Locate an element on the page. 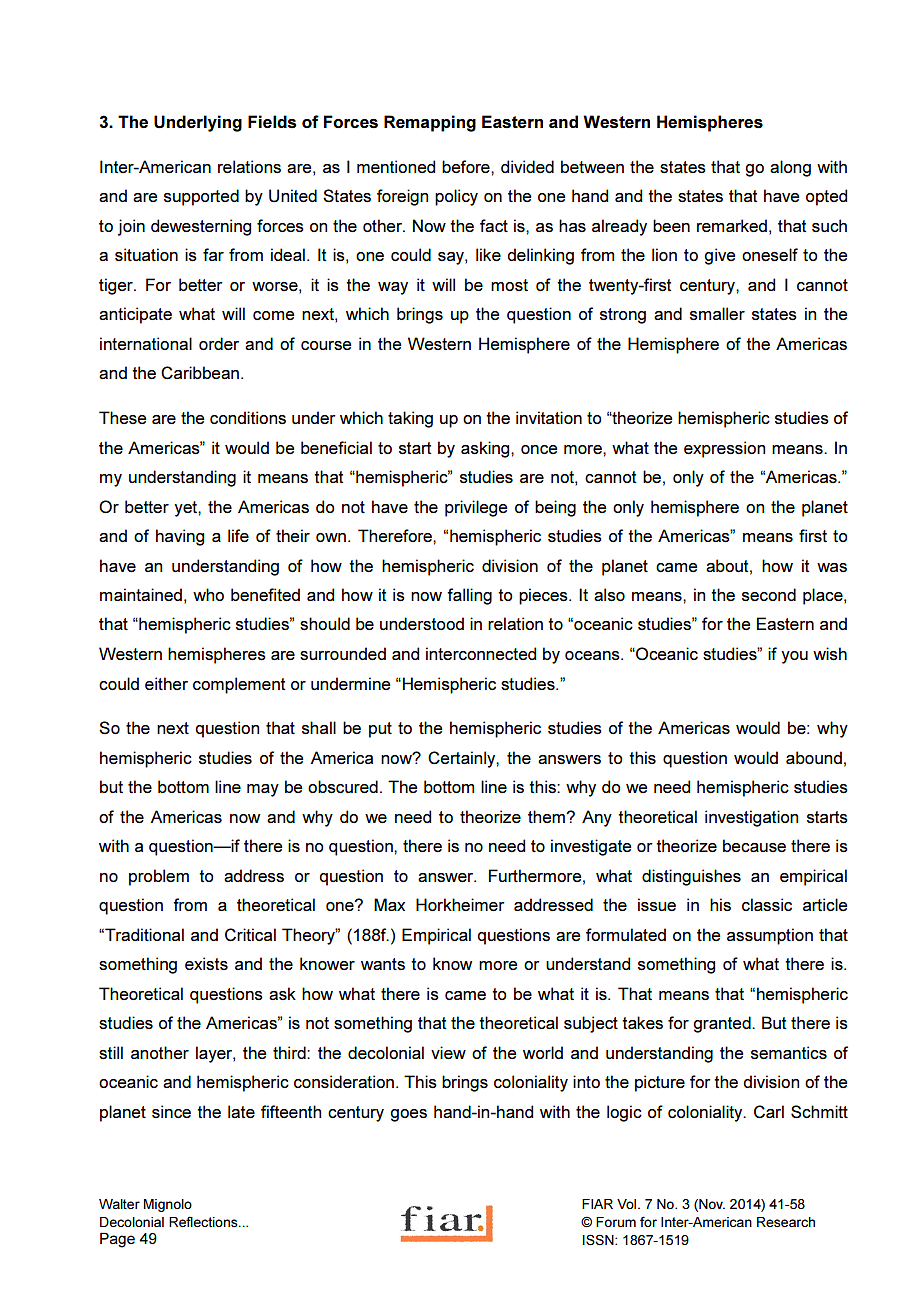  falling is located at coordinates (469, 596).
